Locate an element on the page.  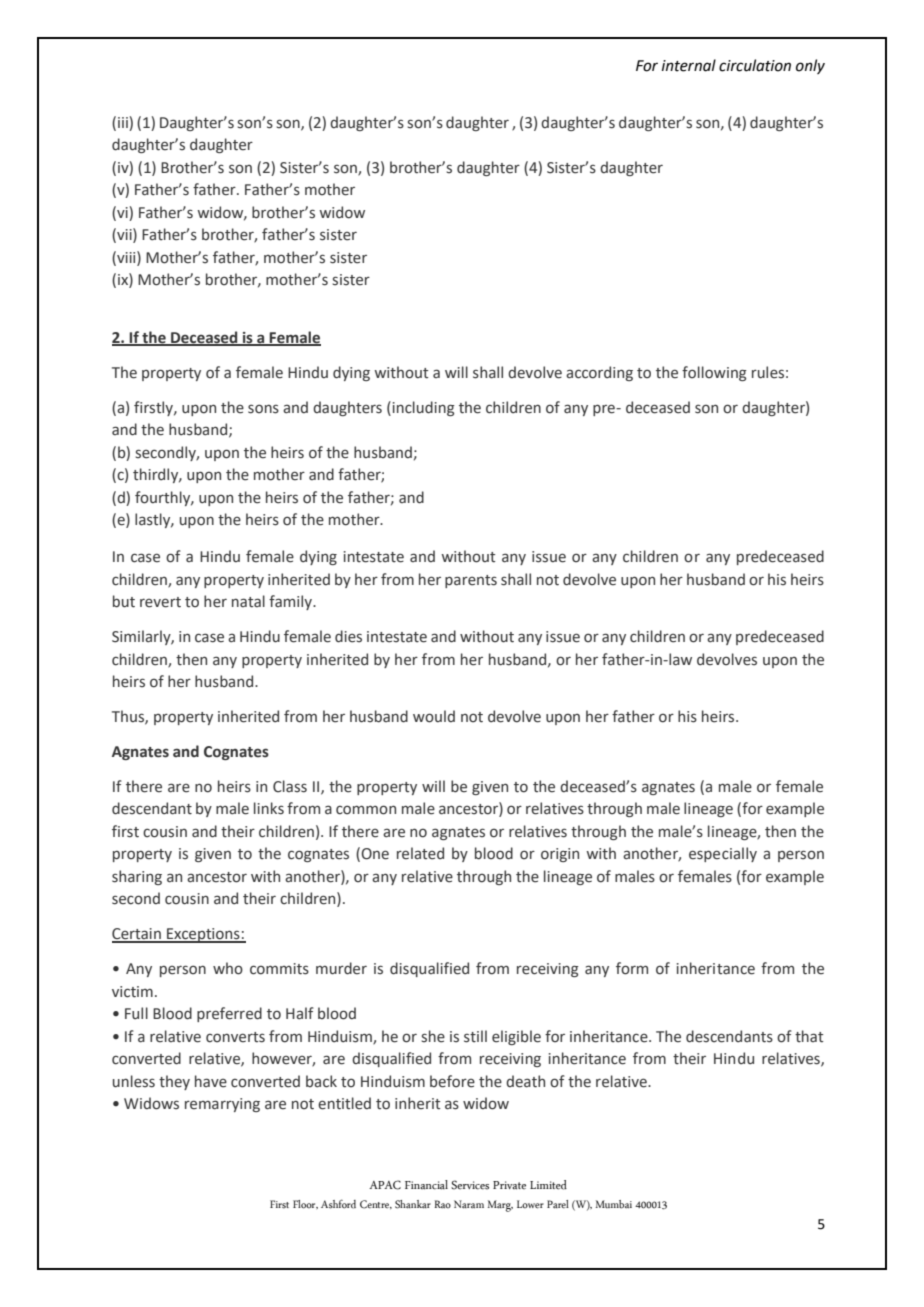
Class is located at coordinates (290, 786).
